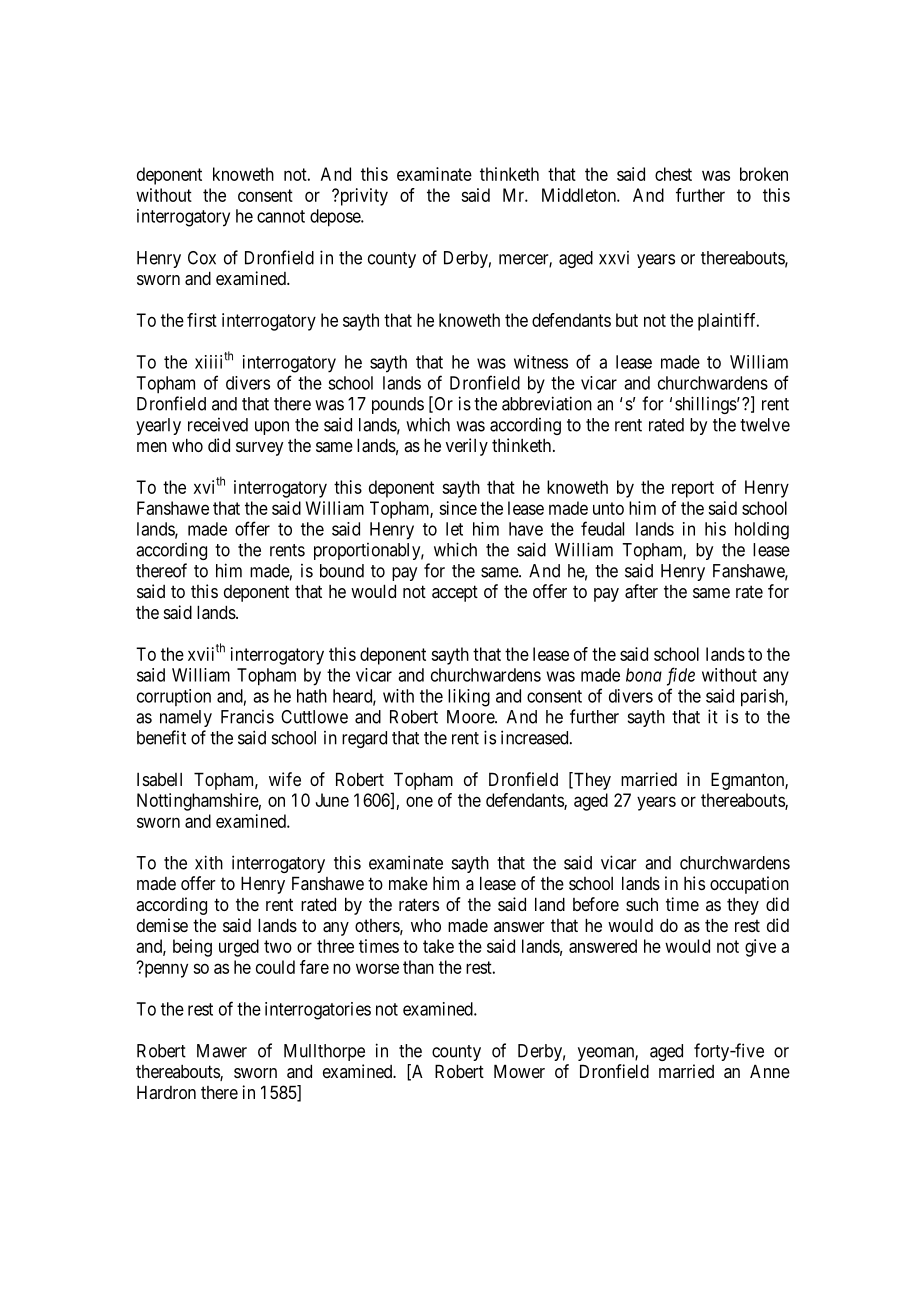  Describe the element at coordinates (318, 1011) in the page. I see `interrogatories` at that location.
